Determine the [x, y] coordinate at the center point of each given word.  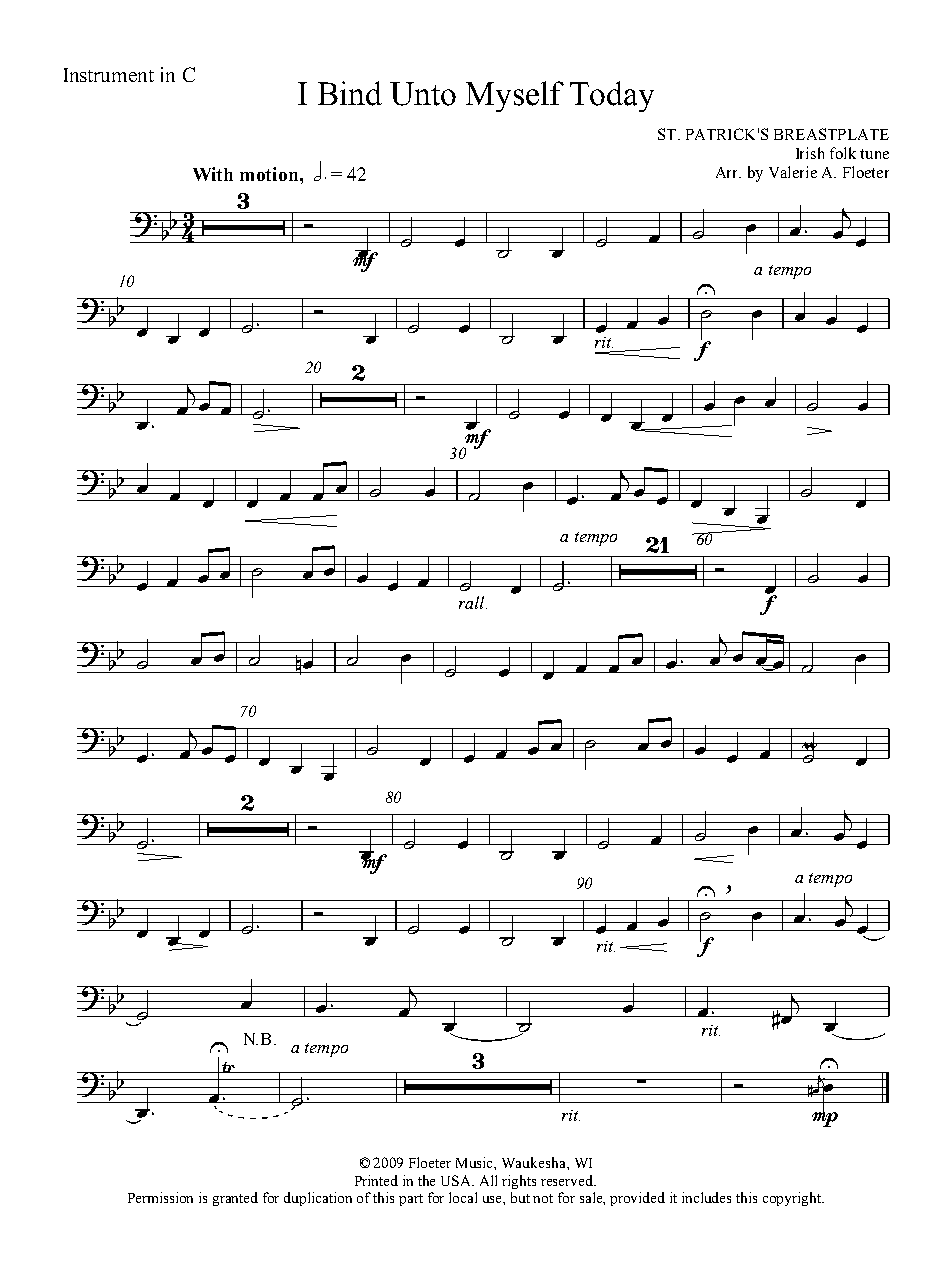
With [213, 174]
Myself [515, 96]
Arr [728, 172]
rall [473, 602]
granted [235, 1199]
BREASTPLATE [831, 134]
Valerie [793, 172]
